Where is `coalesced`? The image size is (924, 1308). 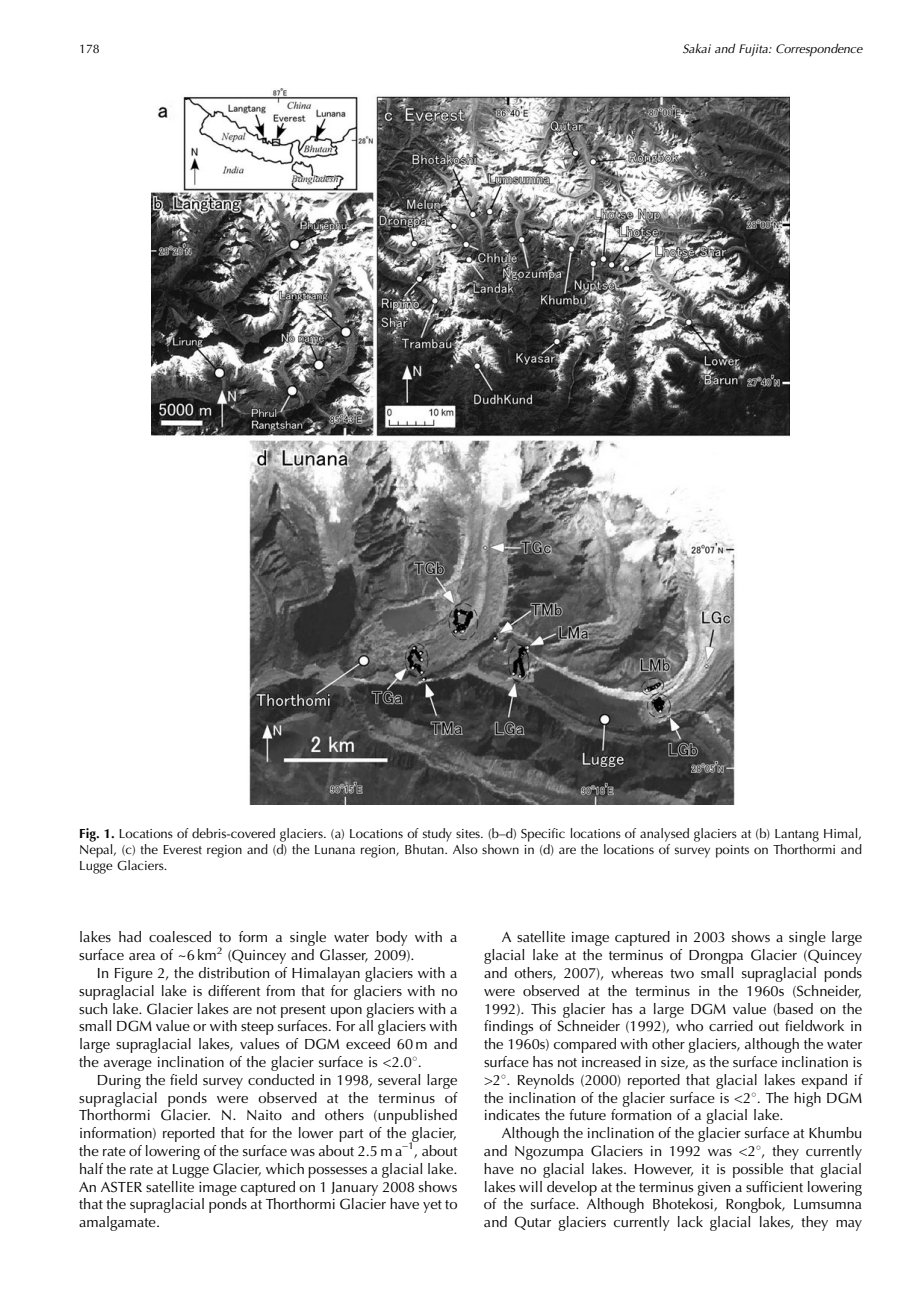
coalesced is located at coordinates (180, 936).
